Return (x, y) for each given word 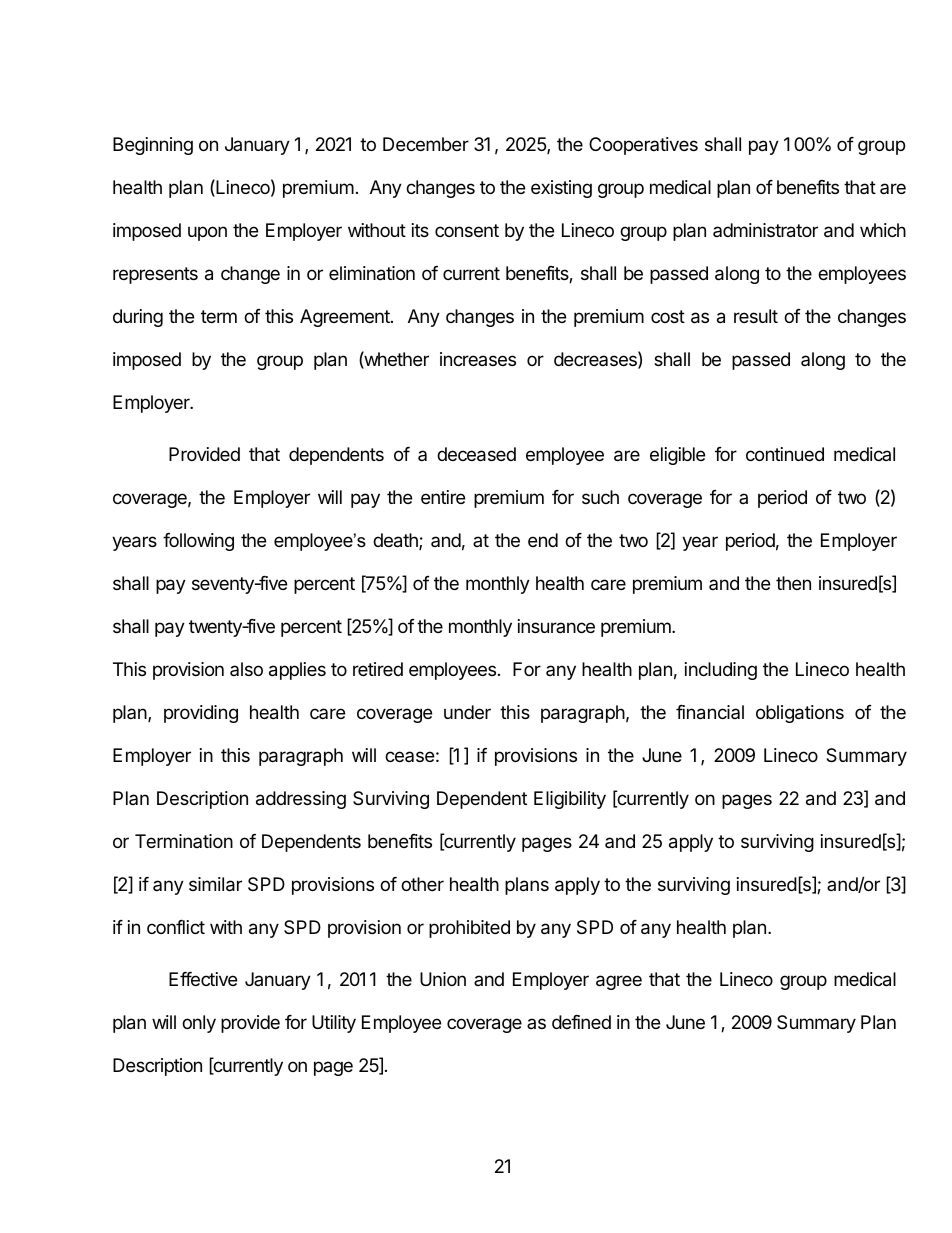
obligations (800, 714)
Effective (203, 979)
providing (201, 714)
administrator (765, 230)
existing (561, 189)
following (198, 542)
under (467, 712)
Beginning (153, 146)
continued (785, 454)
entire (443, 497)
